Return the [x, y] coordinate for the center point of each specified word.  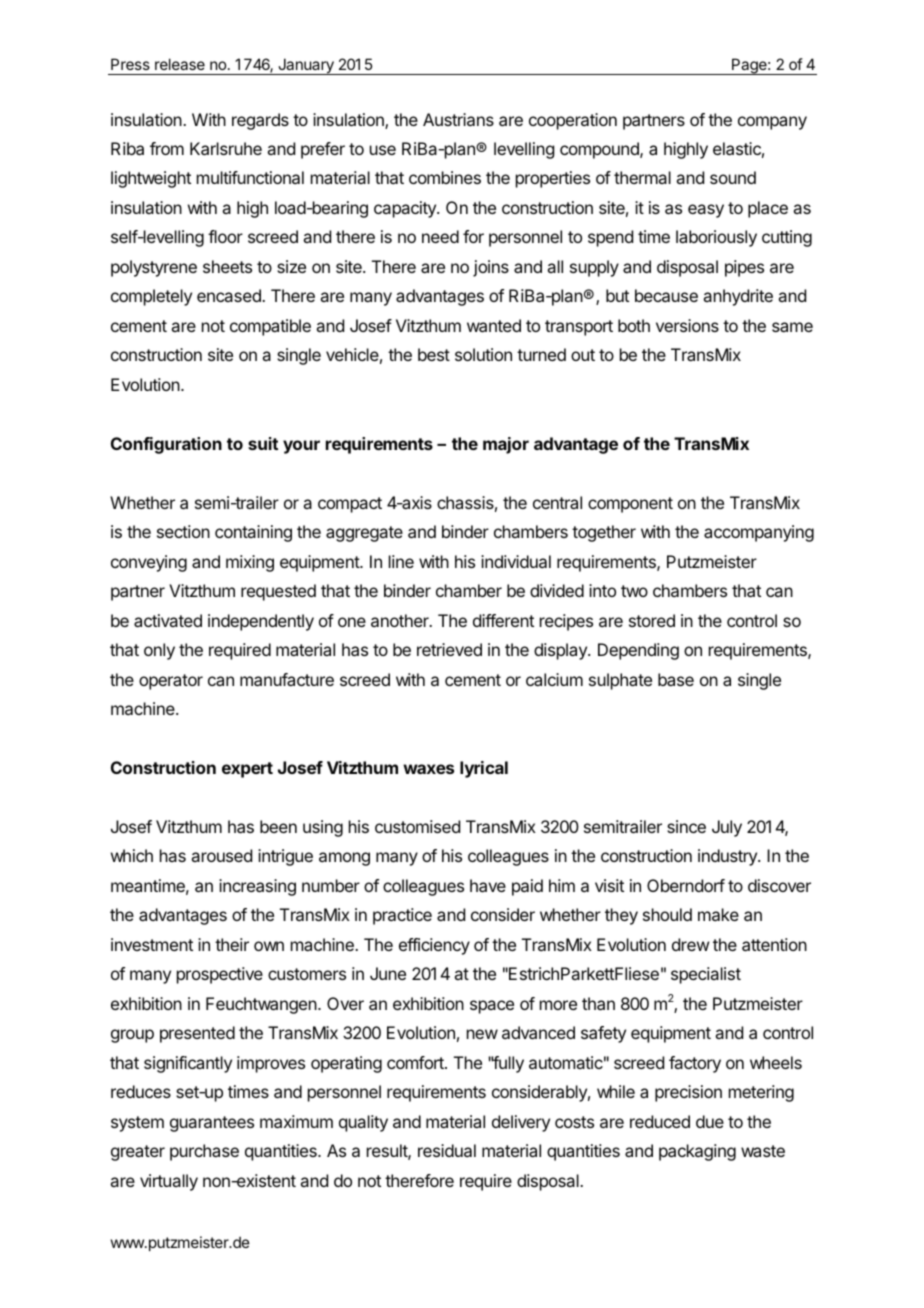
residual [447, 1150]
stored [652, 620]
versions [687, 325]
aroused [221, 855]
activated [168, 620]
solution [483, 354]
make [718, 914]
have [488, 885]
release [180, 64]
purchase [204, 1152]
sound [733, 177]
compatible [270, 327]
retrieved [449, 649]
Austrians [458, 119]
